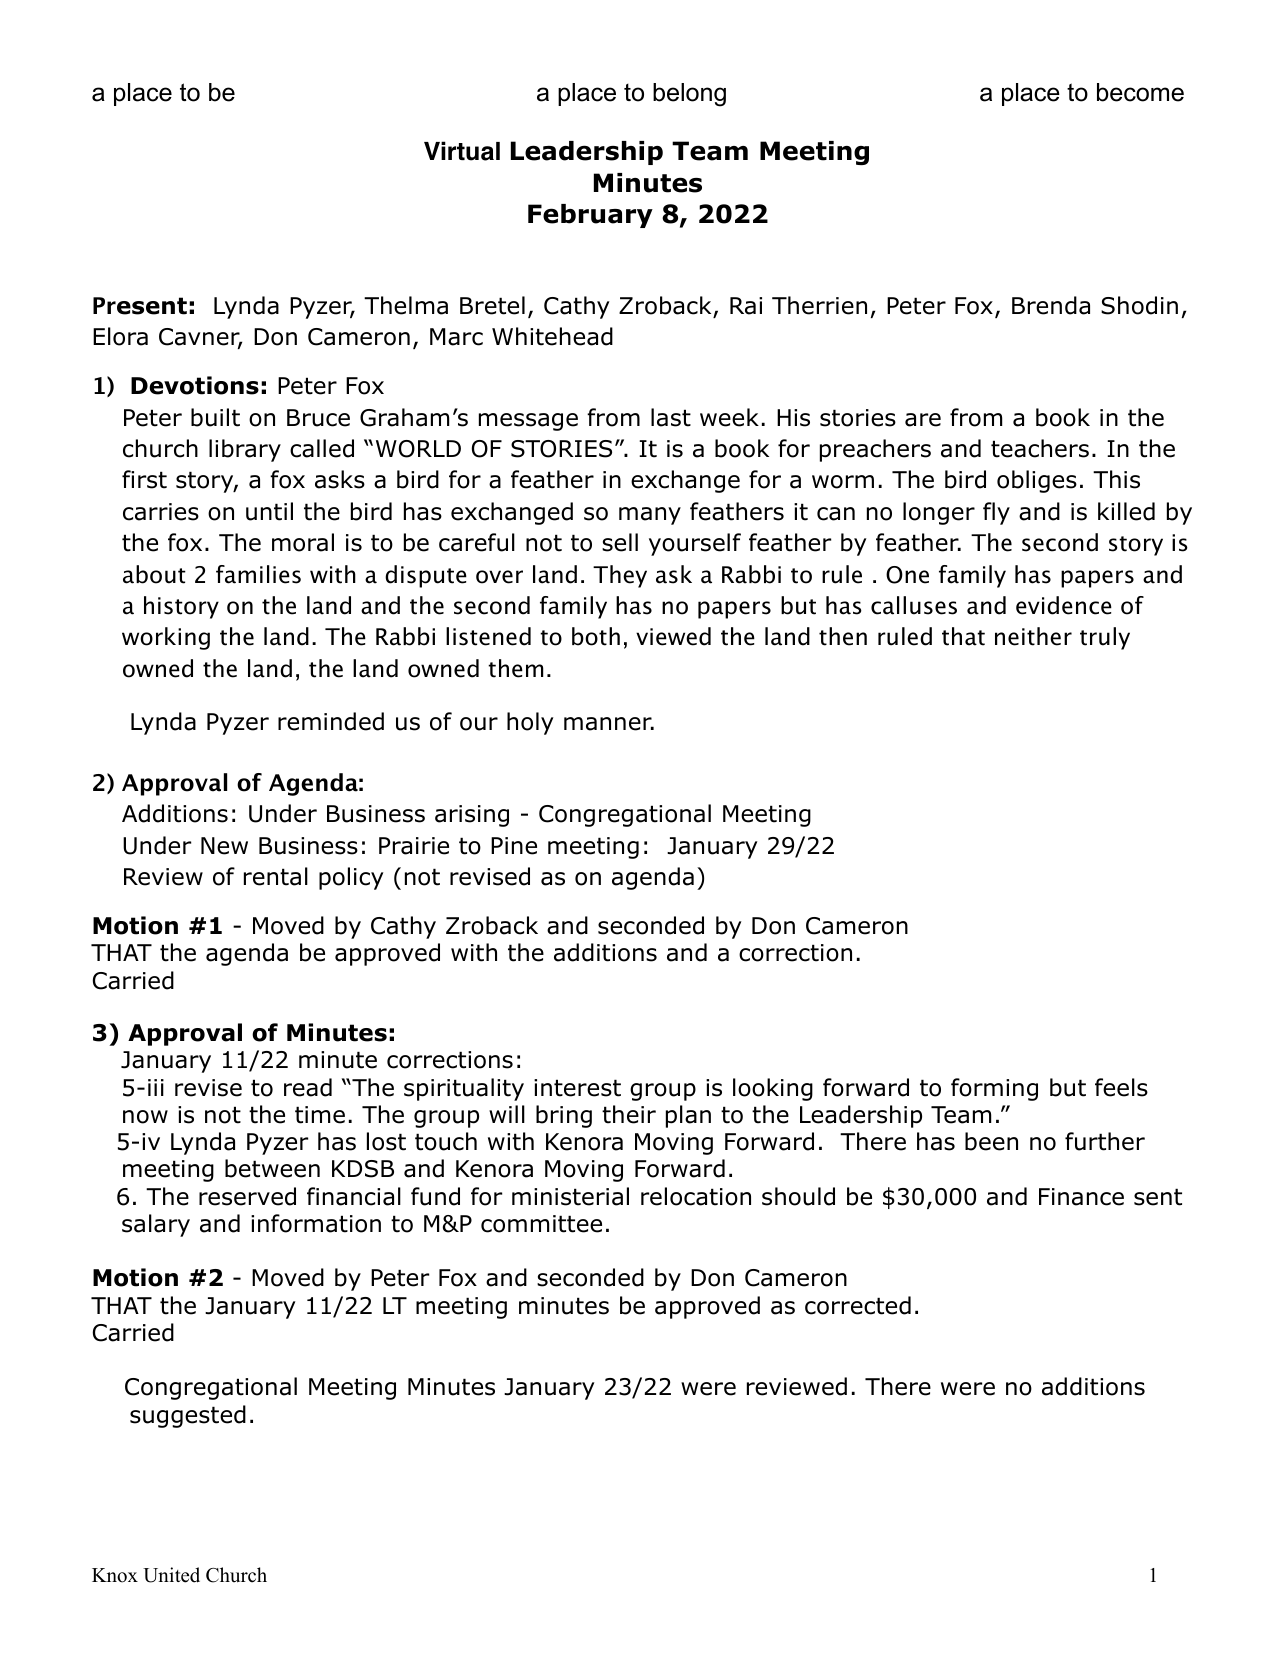 This document has height=1661, width=1283. What do you see at coordinates (1051, 305) in the document?
I see `Brenda` at bounding box center [1051, 305].
